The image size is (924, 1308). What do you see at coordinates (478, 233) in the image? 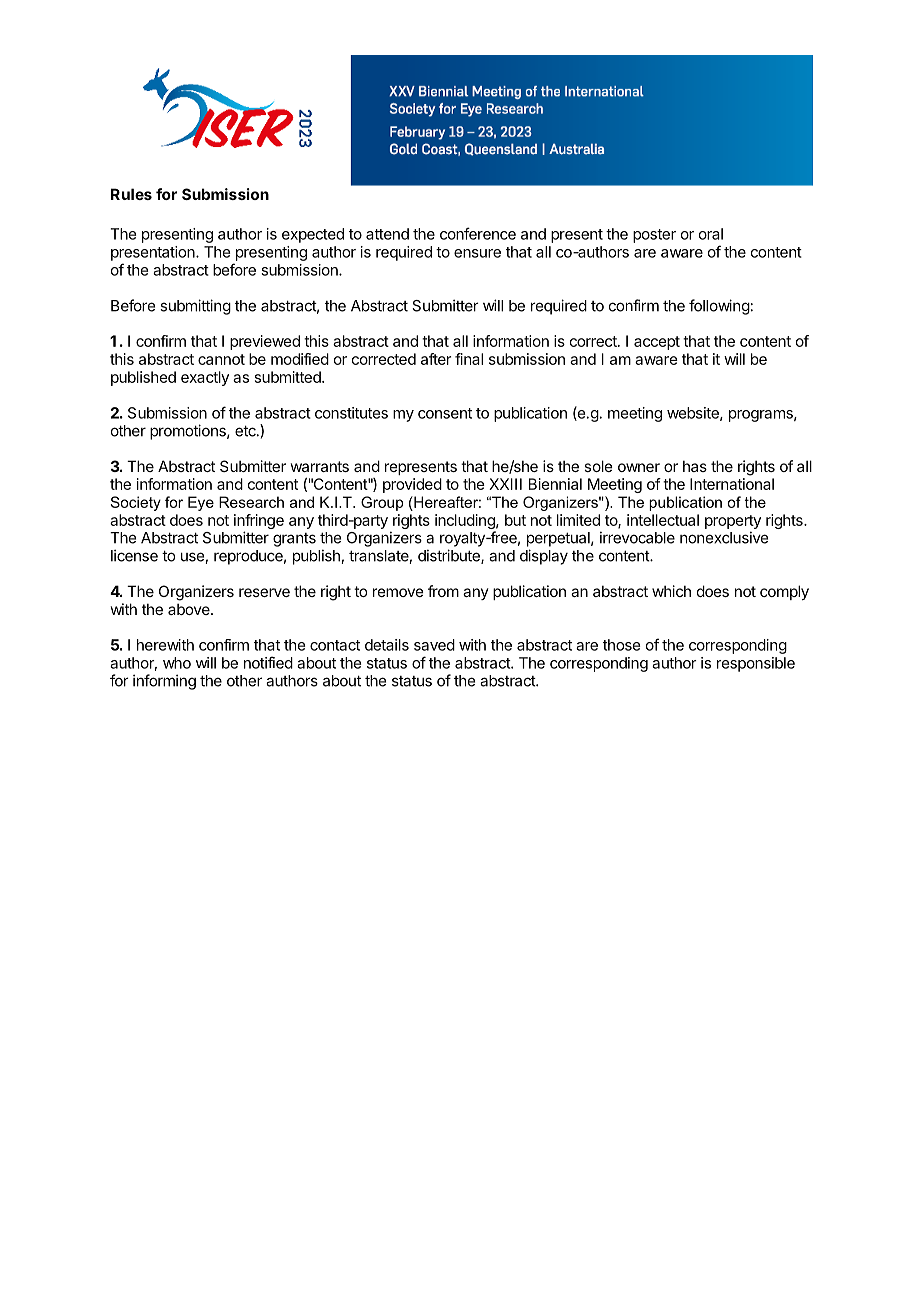
I see `conference` at bounding box center [478, 233].
